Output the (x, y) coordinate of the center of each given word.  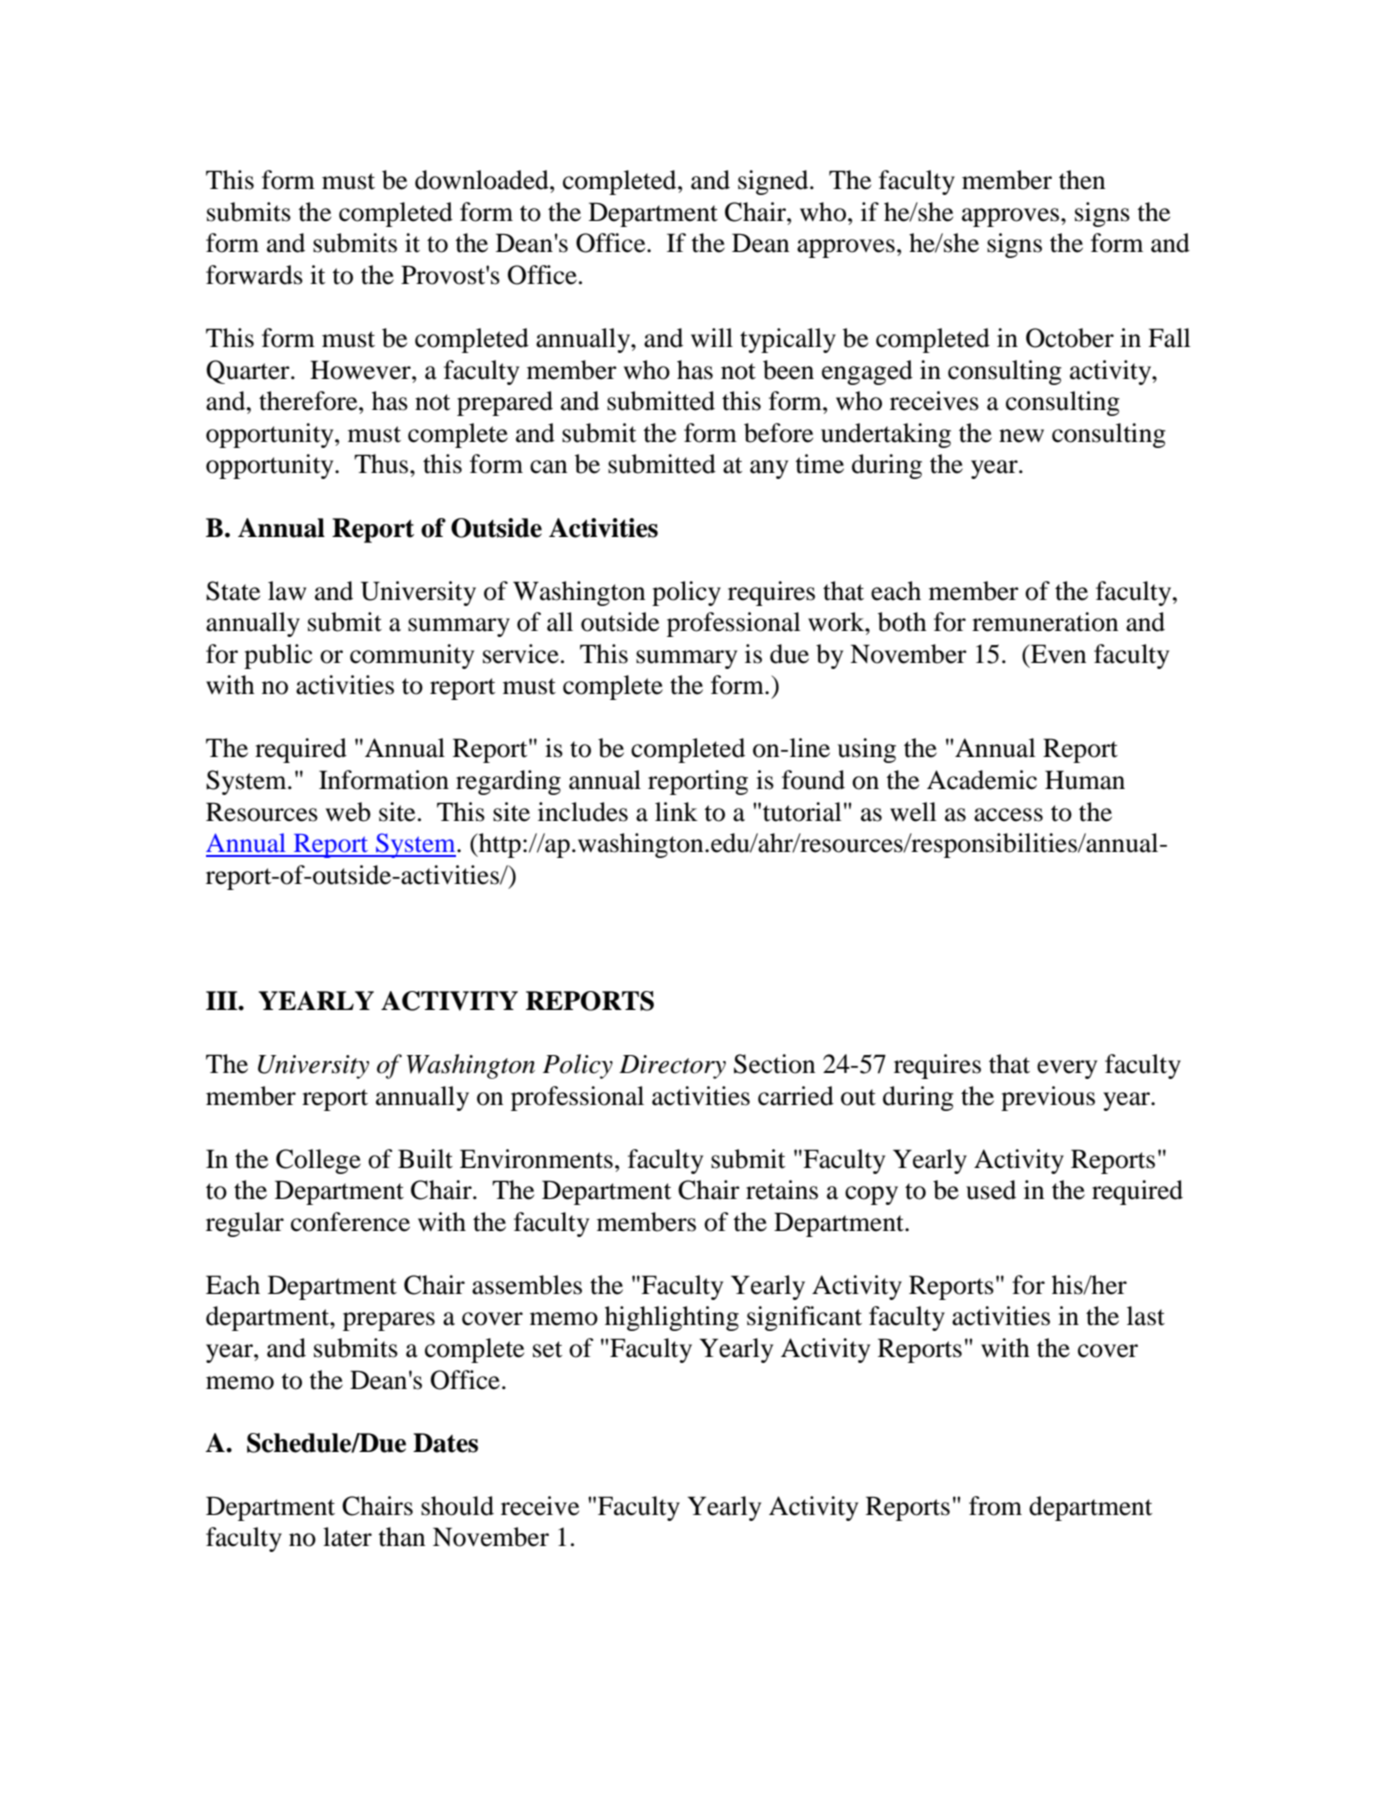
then (1082, 180)
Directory (672, 1067)
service (521, 654)
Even (1057, 654)
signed (774, 182)
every (1067, 1069)
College (318, 1161)
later (347, 1537)
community (412, 656)
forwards (254, 275)
